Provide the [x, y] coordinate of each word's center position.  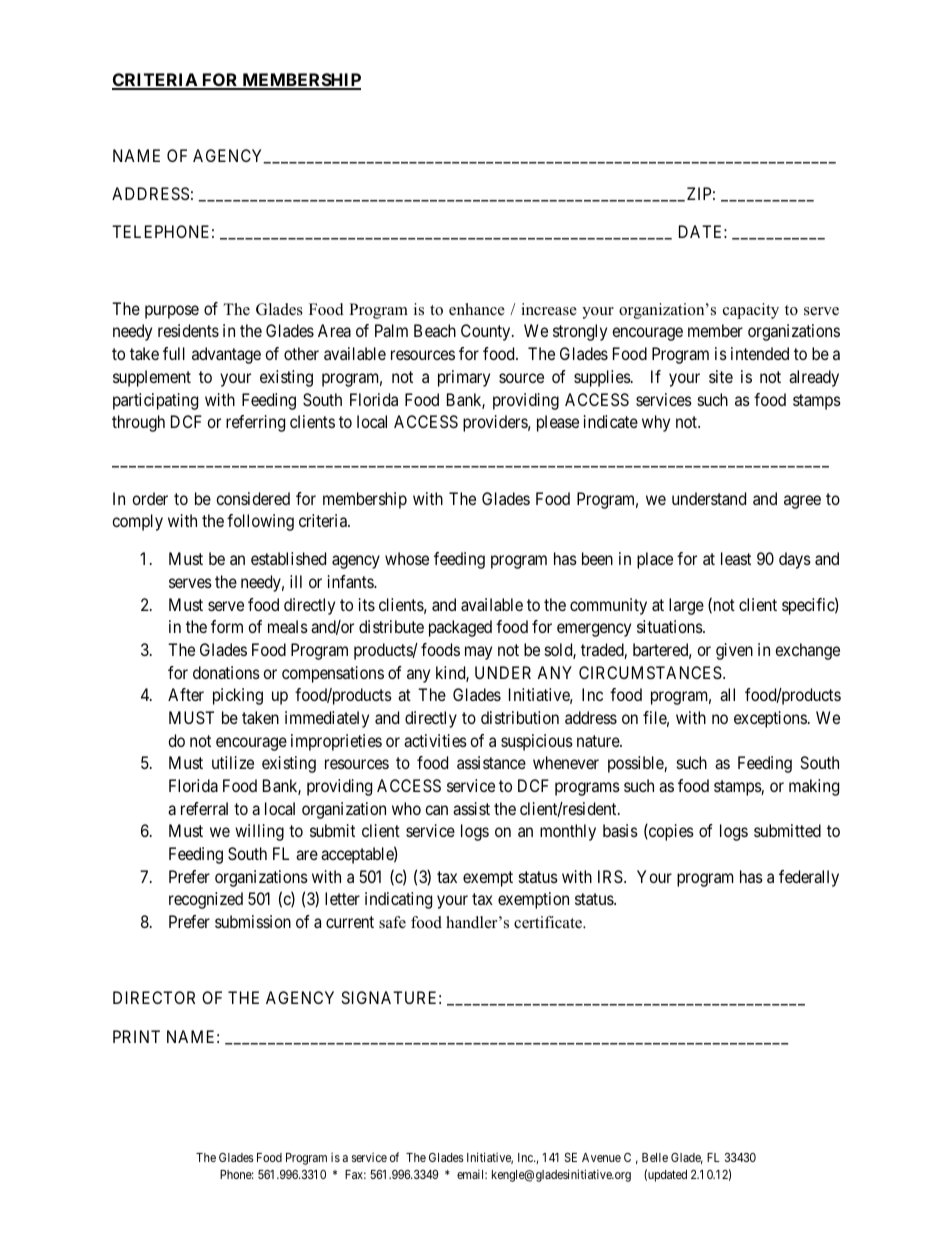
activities [435, 740]
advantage [226, 355]
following [260, 522]
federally [809, 878]
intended [760, 353]
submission [253, 921]
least [736, 558]
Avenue [601, 1157]
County [487, 332]
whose [407, 558]
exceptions [770, 719]
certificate [549, 922]
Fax [355, 1174]
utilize [233, 762]
